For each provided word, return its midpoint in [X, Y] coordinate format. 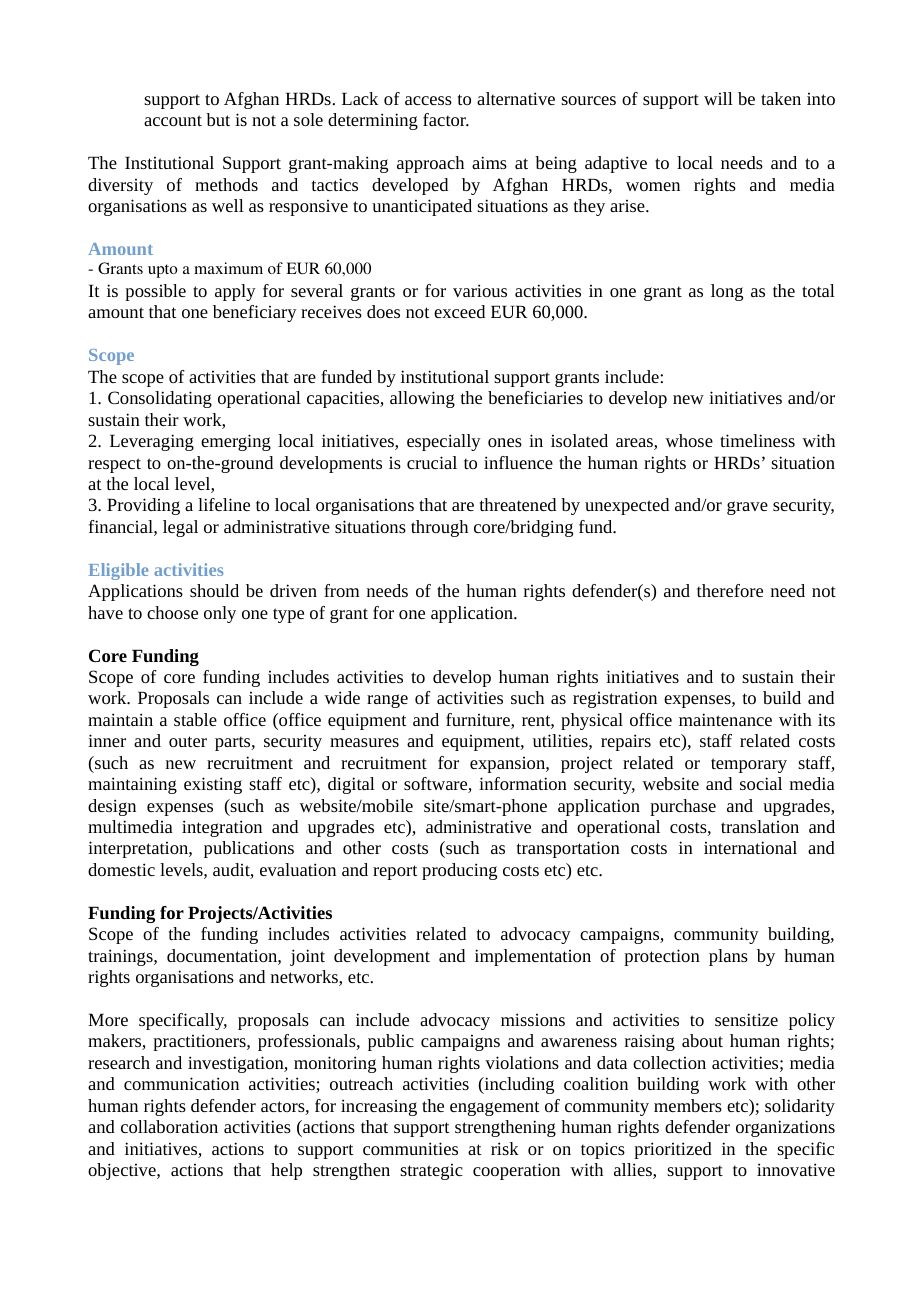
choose [172, 612]
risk [505, 1148]
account [173, 120]
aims [489, 162]
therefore [730, 590]
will [718, 98]
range [387, 701]
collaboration [169, 1126]
